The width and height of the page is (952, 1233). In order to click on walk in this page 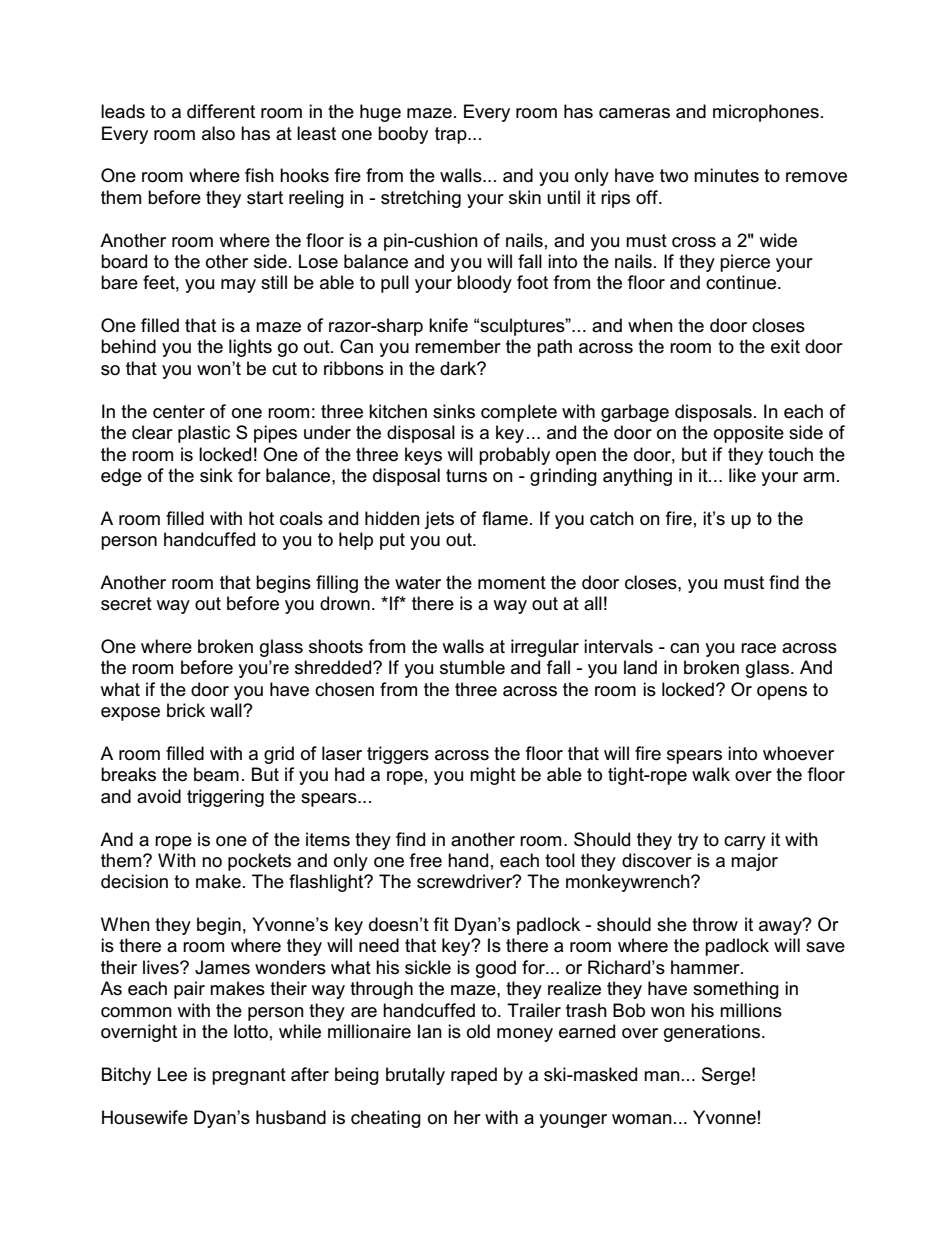, I will do `click(711, 774)`.
